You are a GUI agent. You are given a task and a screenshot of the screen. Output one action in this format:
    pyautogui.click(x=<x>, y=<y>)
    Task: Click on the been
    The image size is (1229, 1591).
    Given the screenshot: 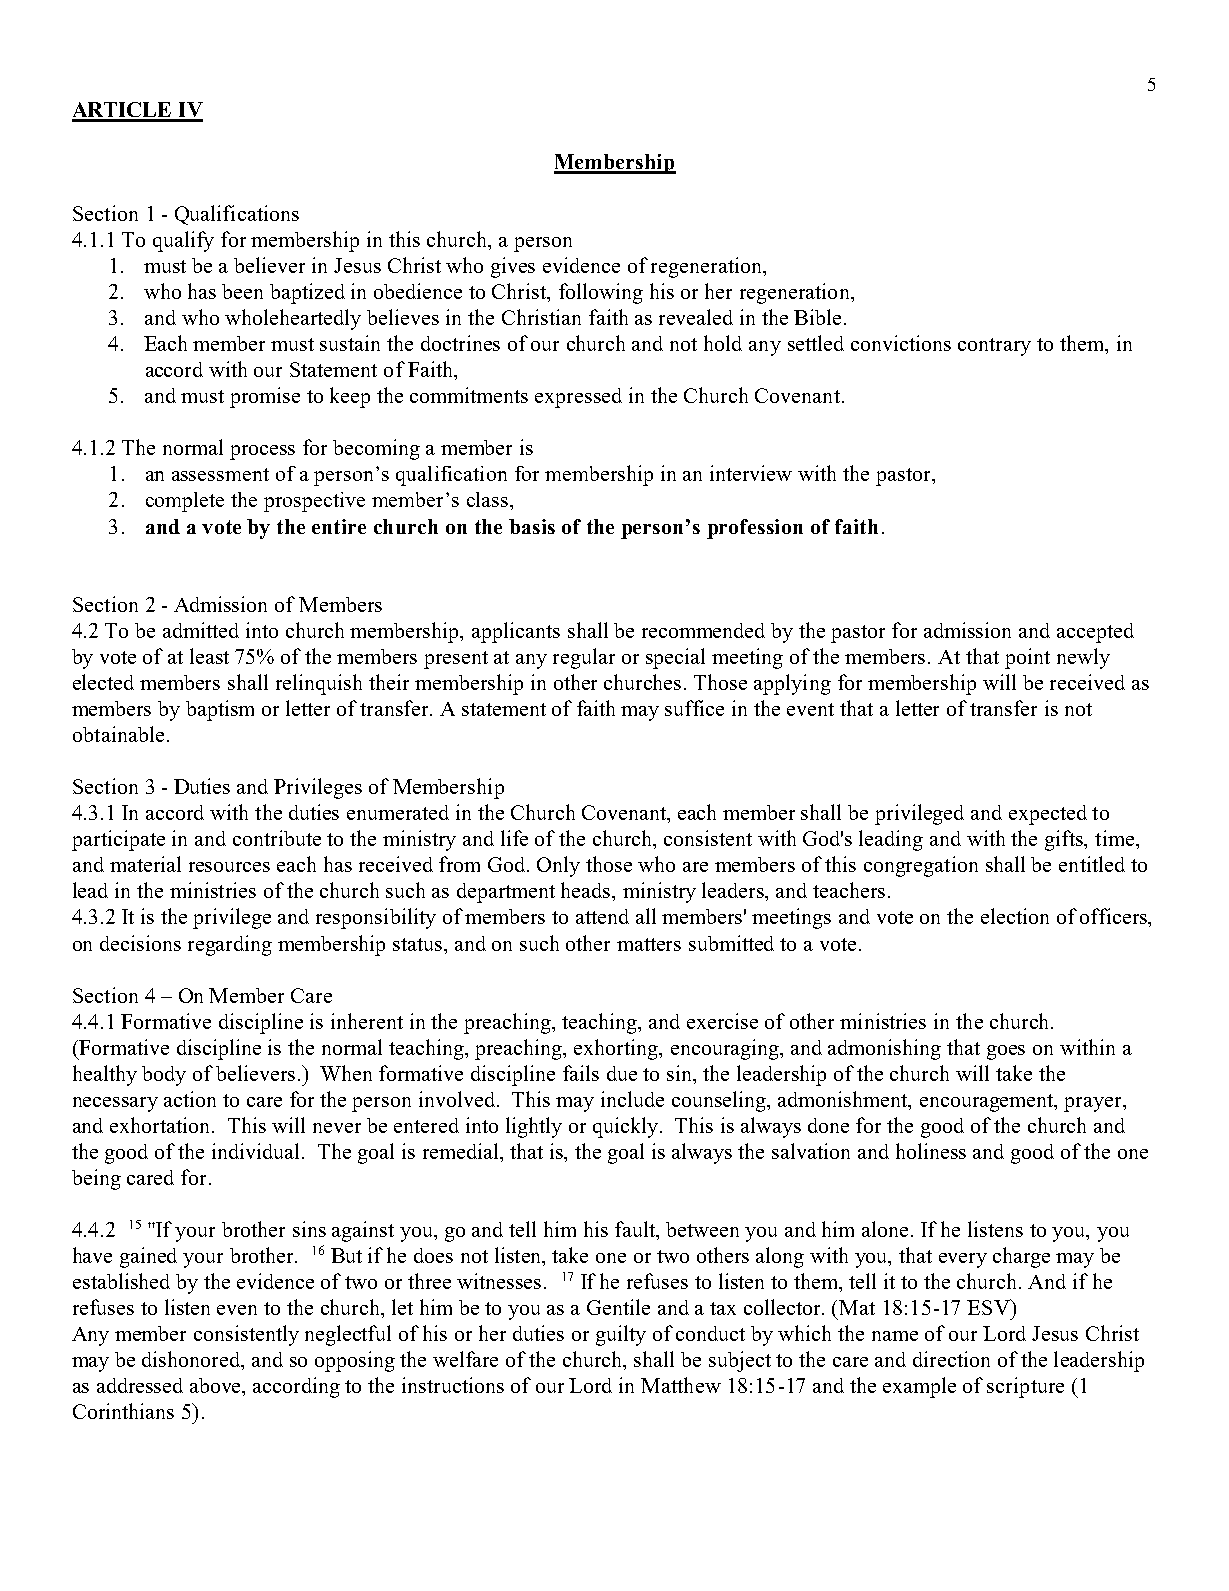 What is the action you would take?
    pyautogui.click(x=242, y=291)
